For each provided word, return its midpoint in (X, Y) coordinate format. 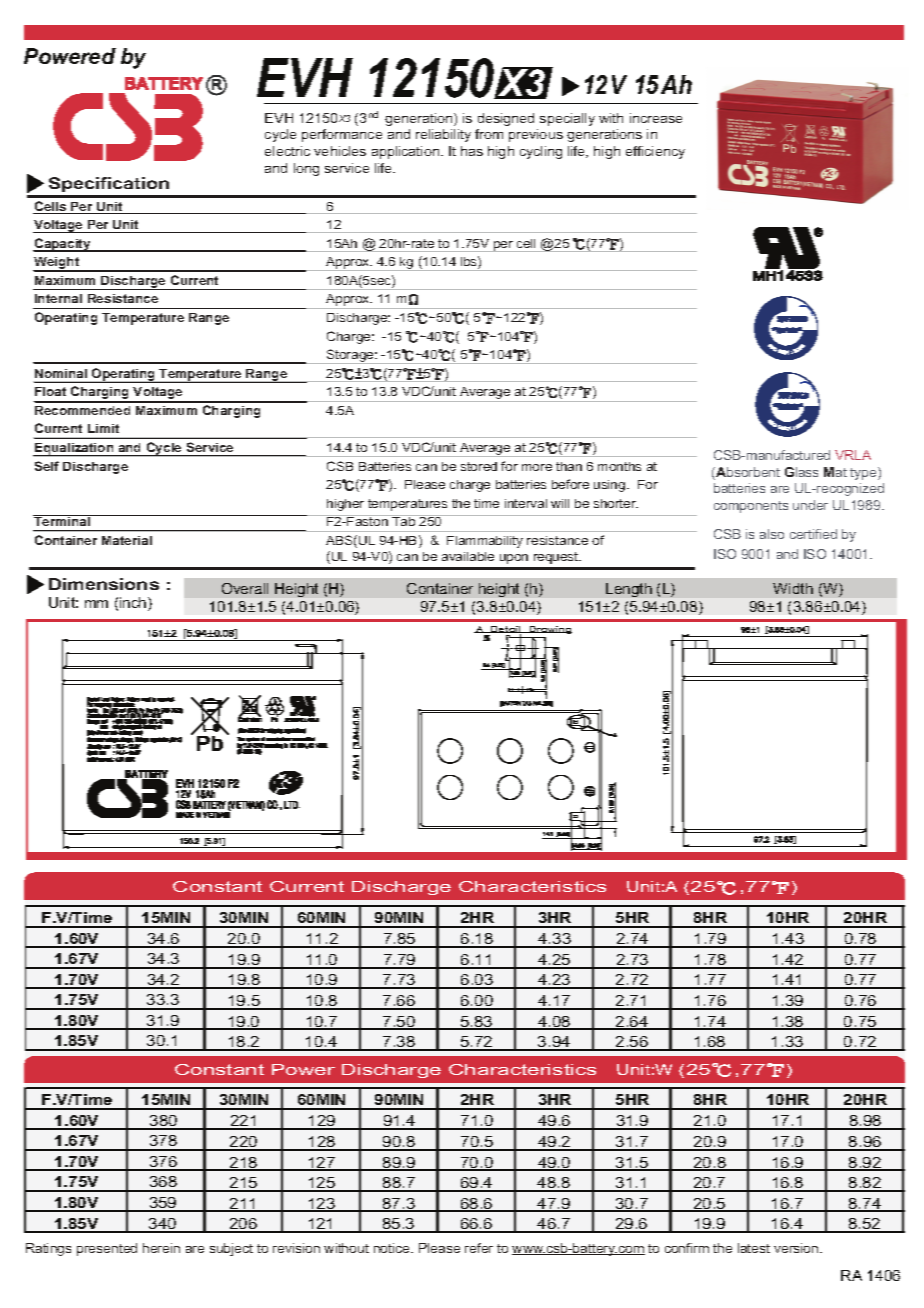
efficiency (655, 152)
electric (287, 151)
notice (393, 1248)
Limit (103, 428)
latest (754, 1248)
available (468, 556)
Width (793, 588)
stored (479, 466)
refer (479, 1248)
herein (161, 1248)
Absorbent (747, 473)
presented (107, 1249)
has (472, 151)
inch (134, 604)
